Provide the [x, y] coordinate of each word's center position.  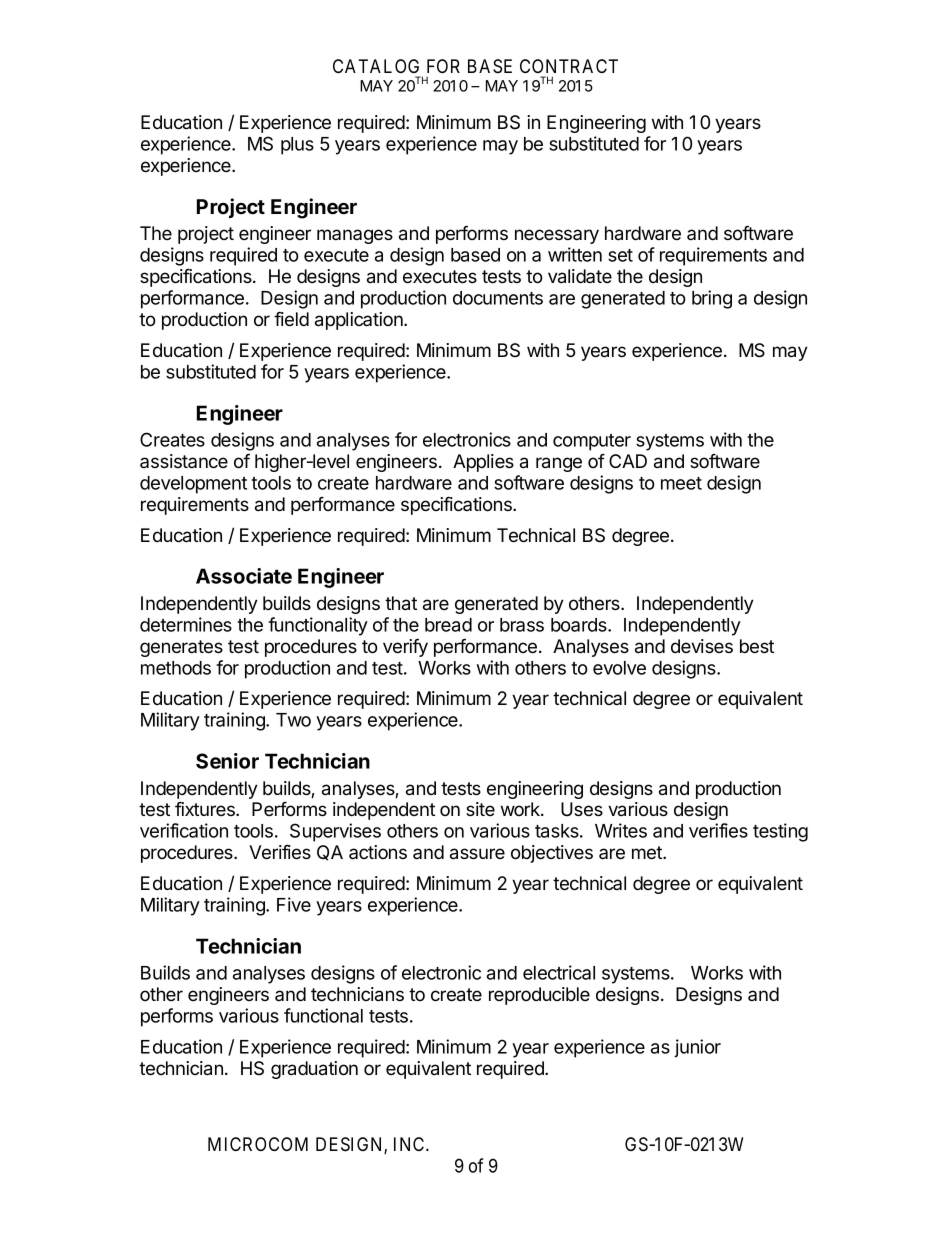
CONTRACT [569, 66]
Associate [244, 576]
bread [448, 625]
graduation [314, 1070]
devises [702, 646]
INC [410, 1144]
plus [297, 146]
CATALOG [376, 66]
